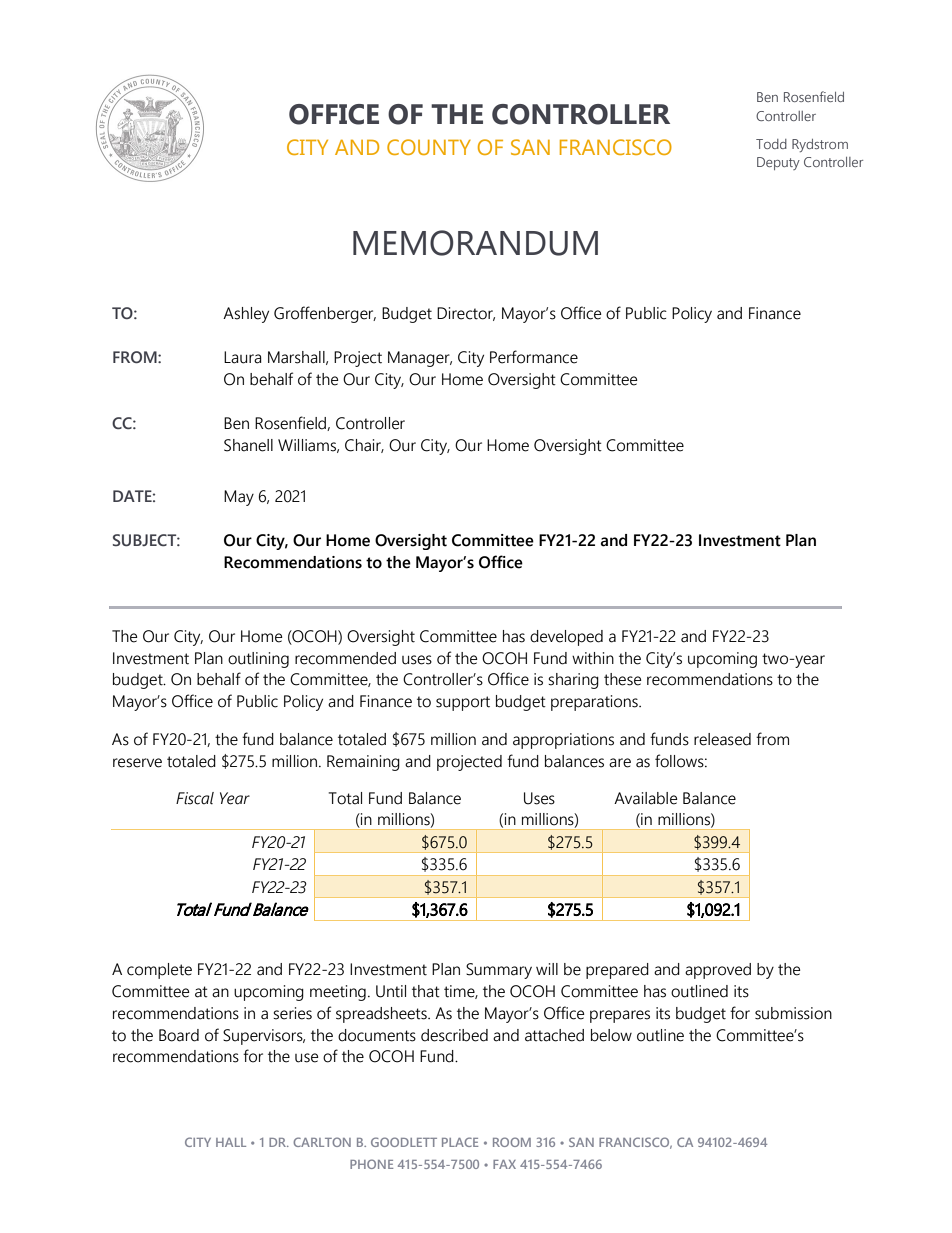 Image resolution: width=952 pixels, height=1233 pixels. I want to click on Deputy, so click(778, 163).
